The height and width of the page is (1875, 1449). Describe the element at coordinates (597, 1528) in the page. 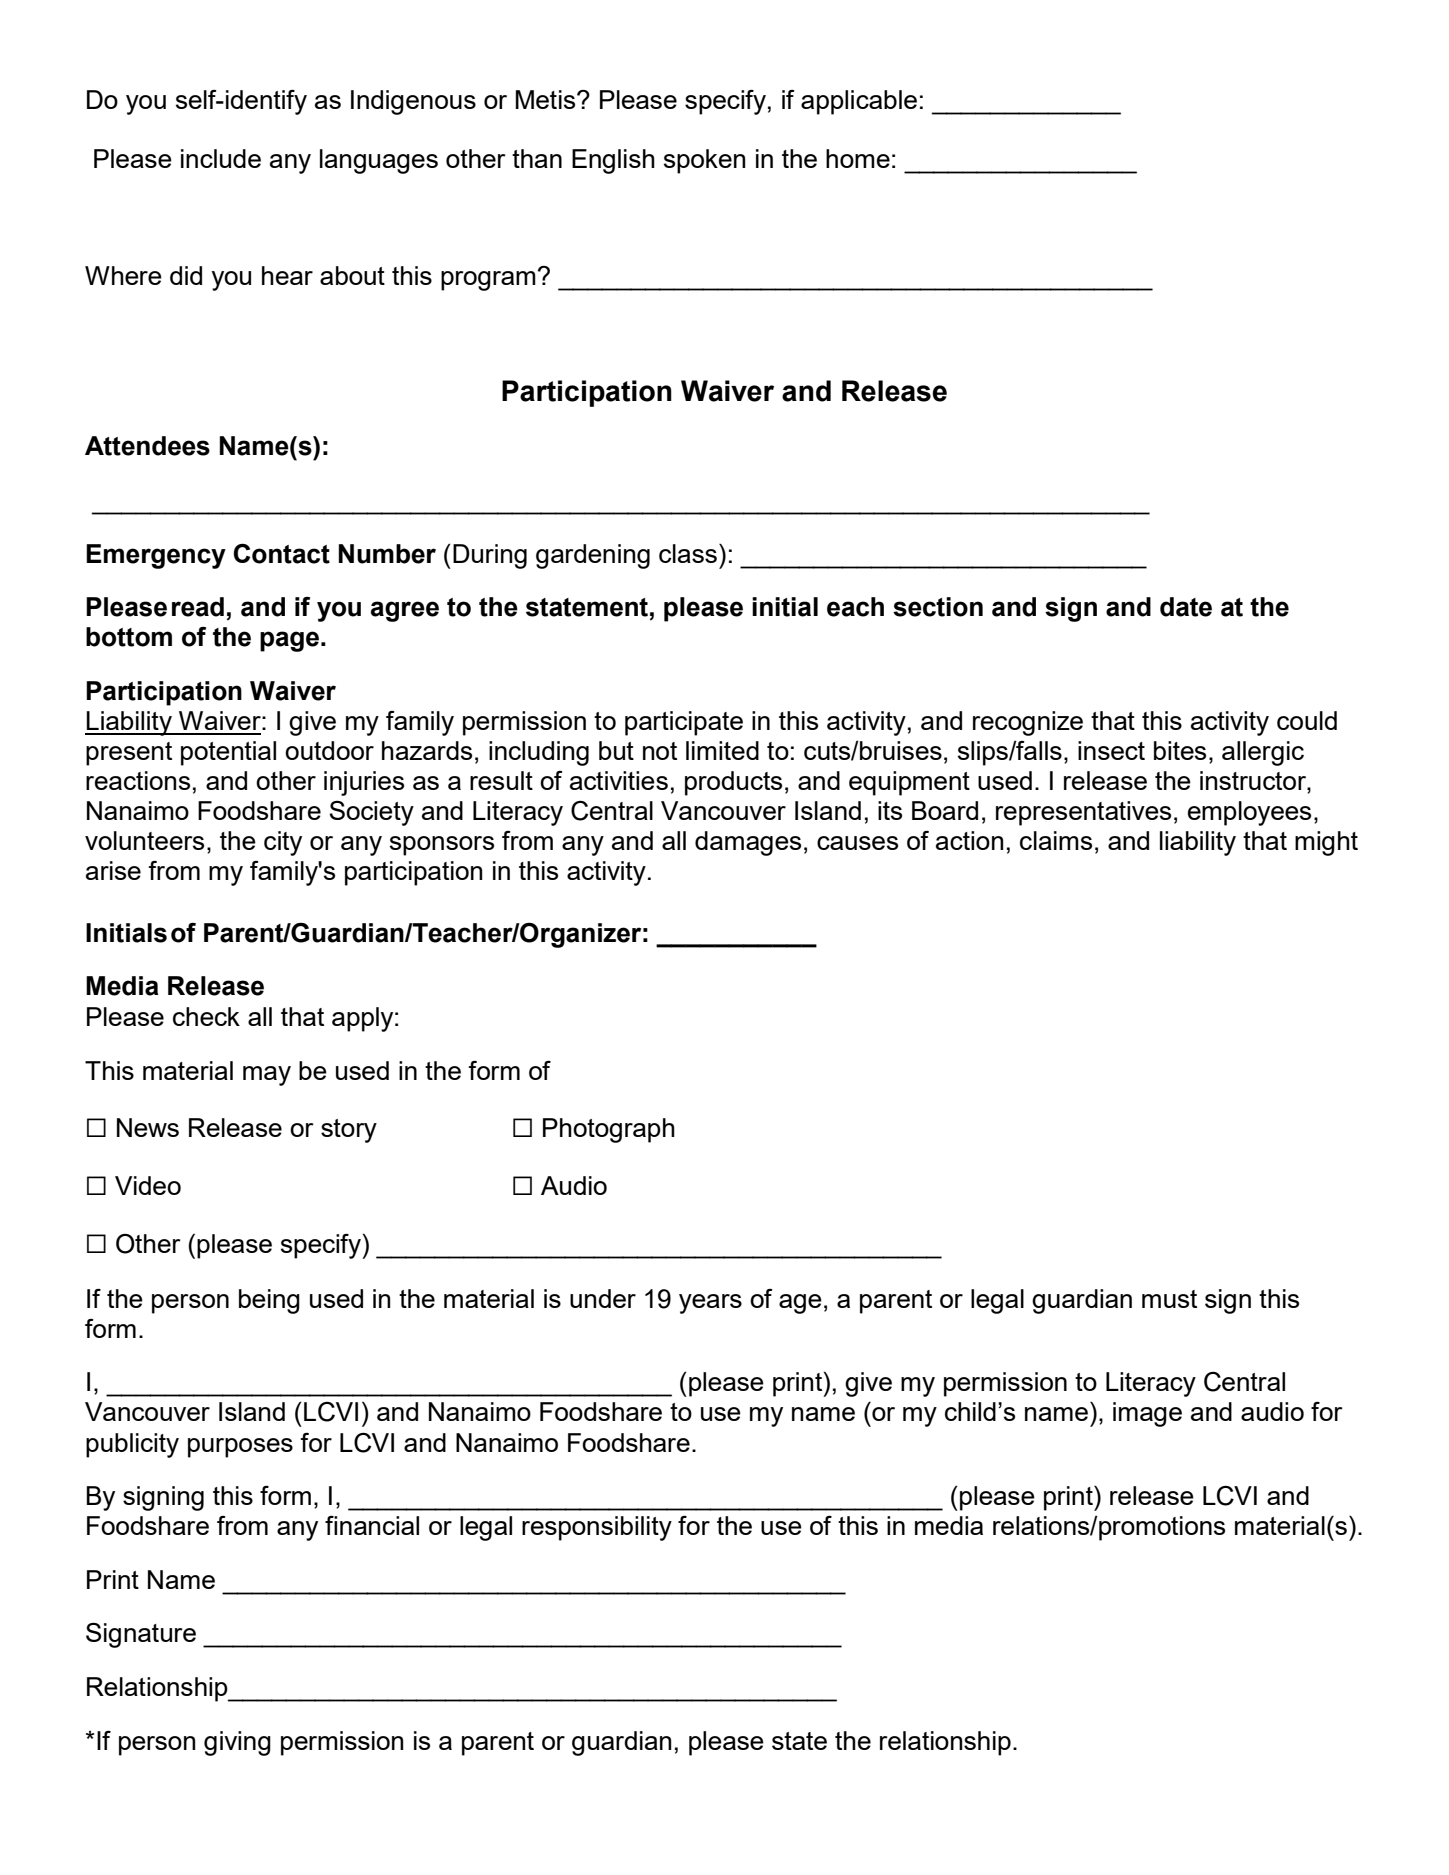

I see `responsibility` at that location.
